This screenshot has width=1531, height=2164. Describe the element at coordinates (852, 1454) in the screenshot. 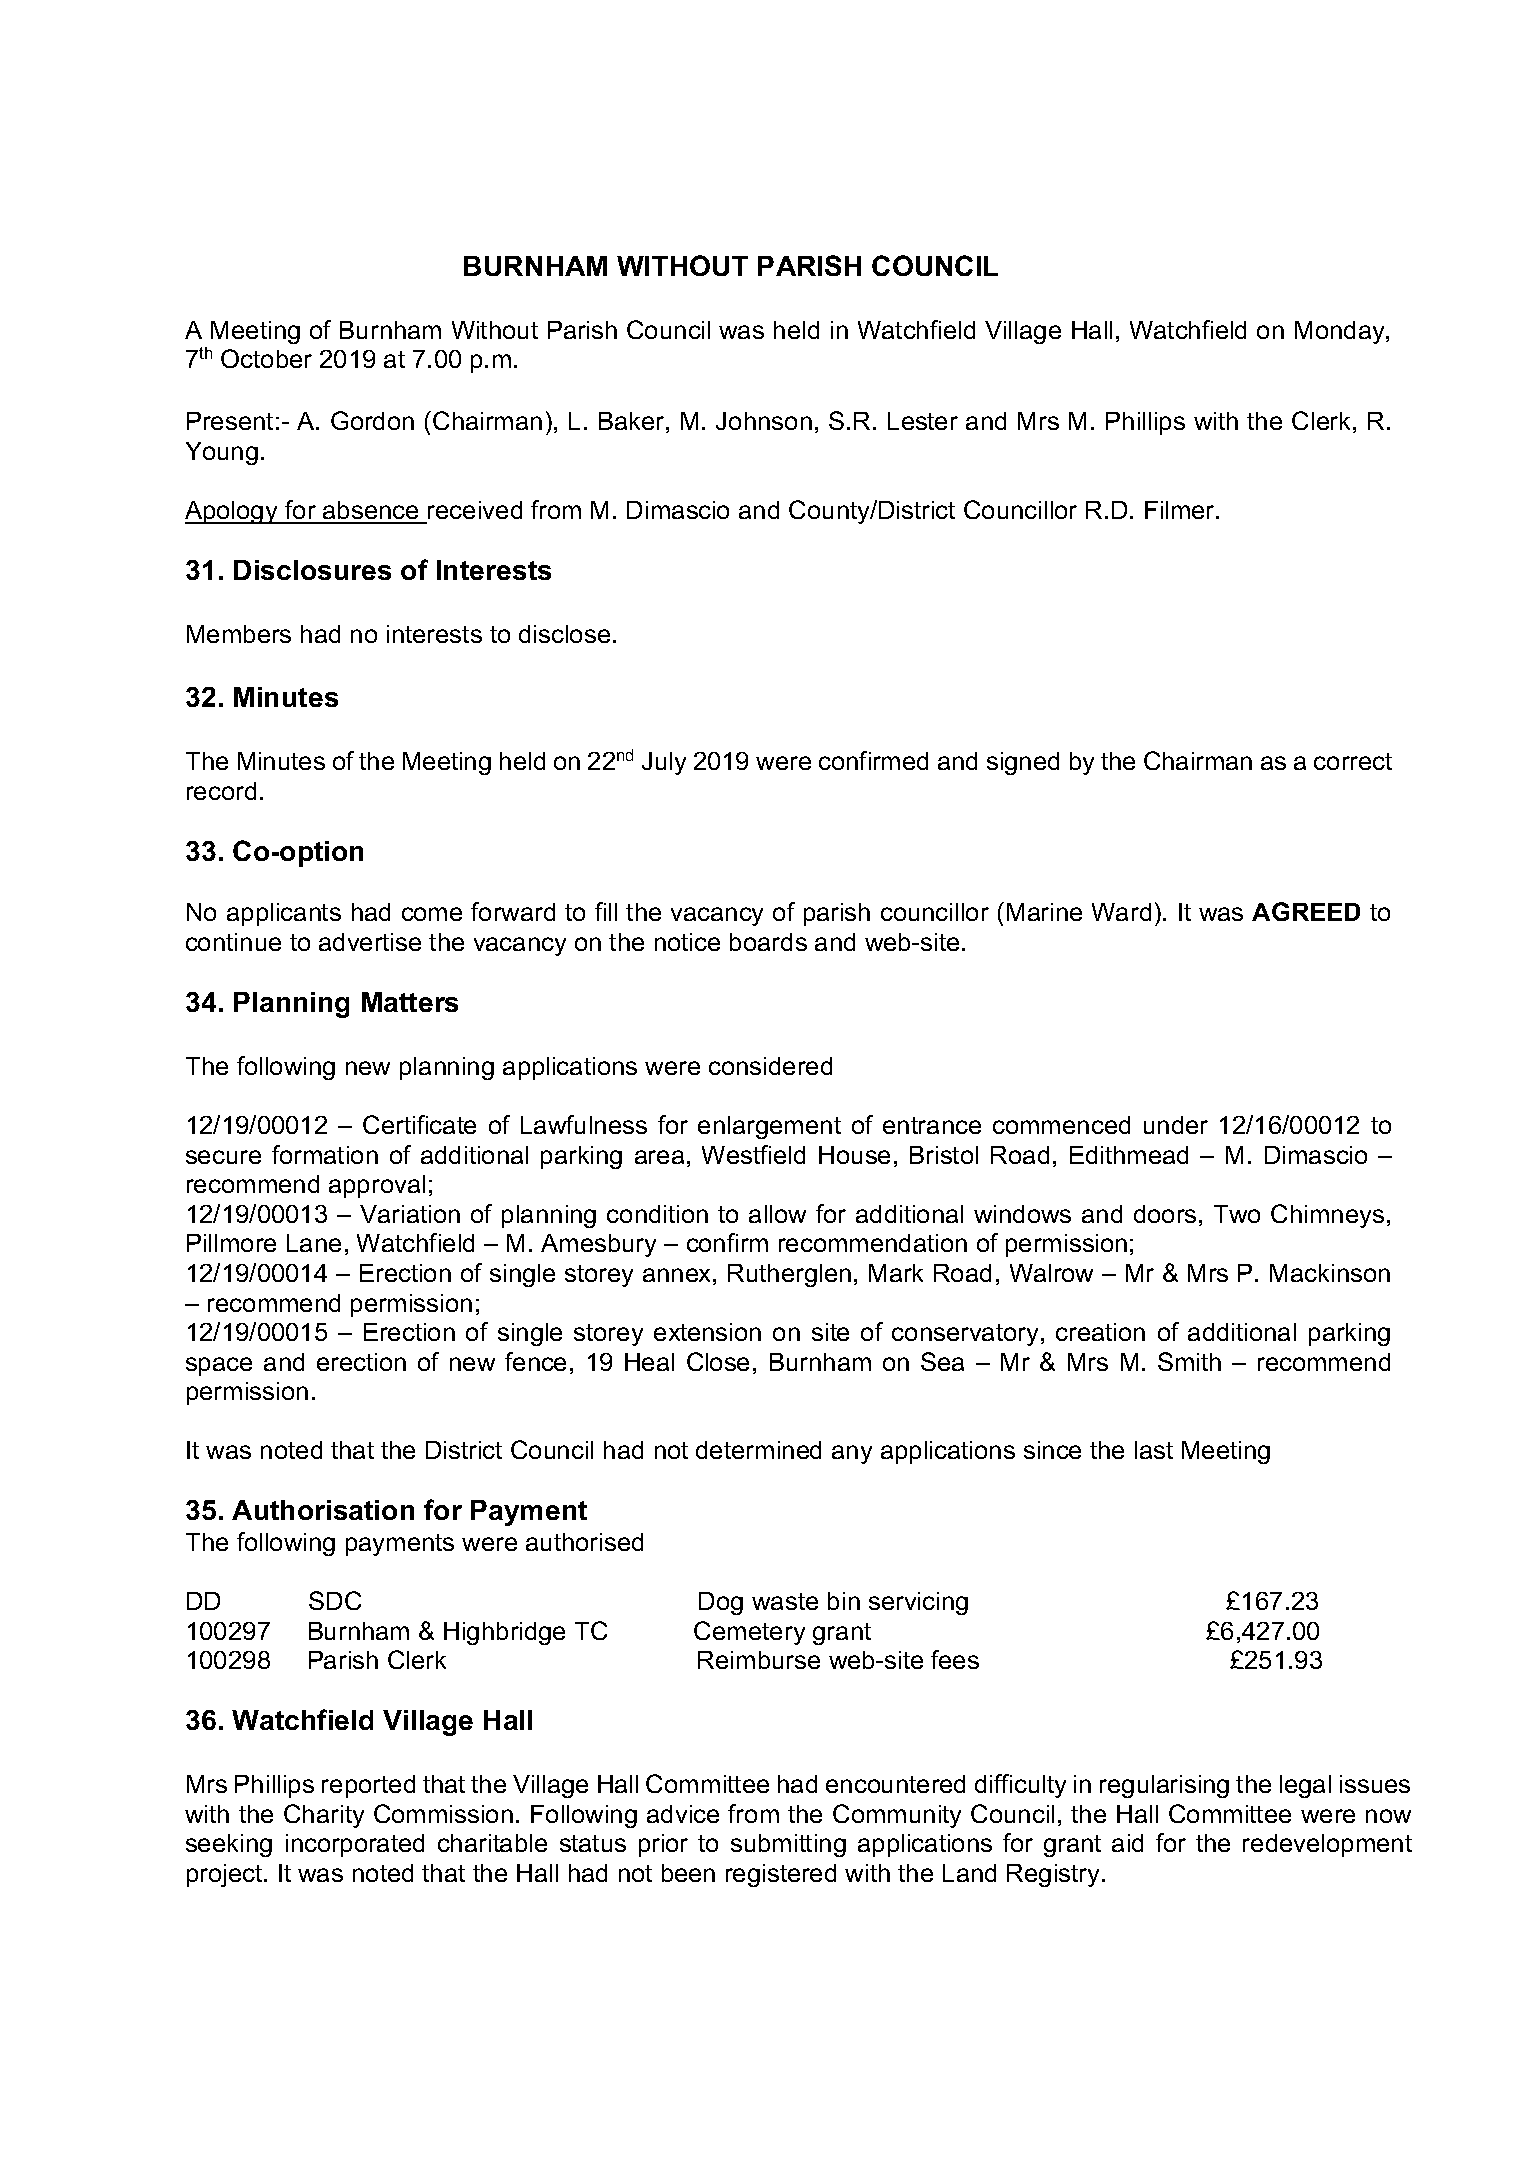

I see `any` at that location.
